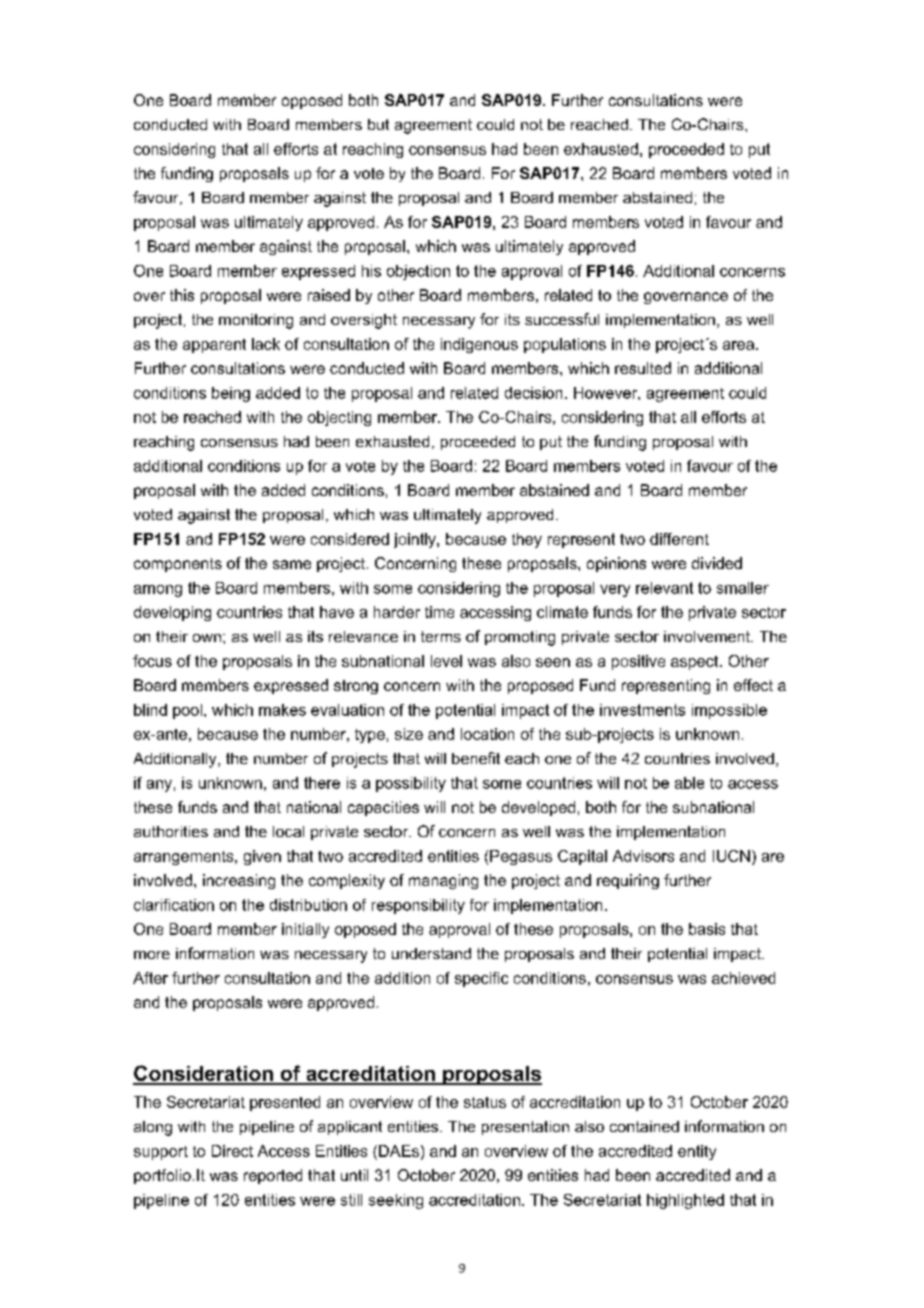 The width and height of the screenshot is (924, 1308). What do you see at coordinates (187, 711) in the screenshot?
I see `pool` at bounding box center [187, 711].
